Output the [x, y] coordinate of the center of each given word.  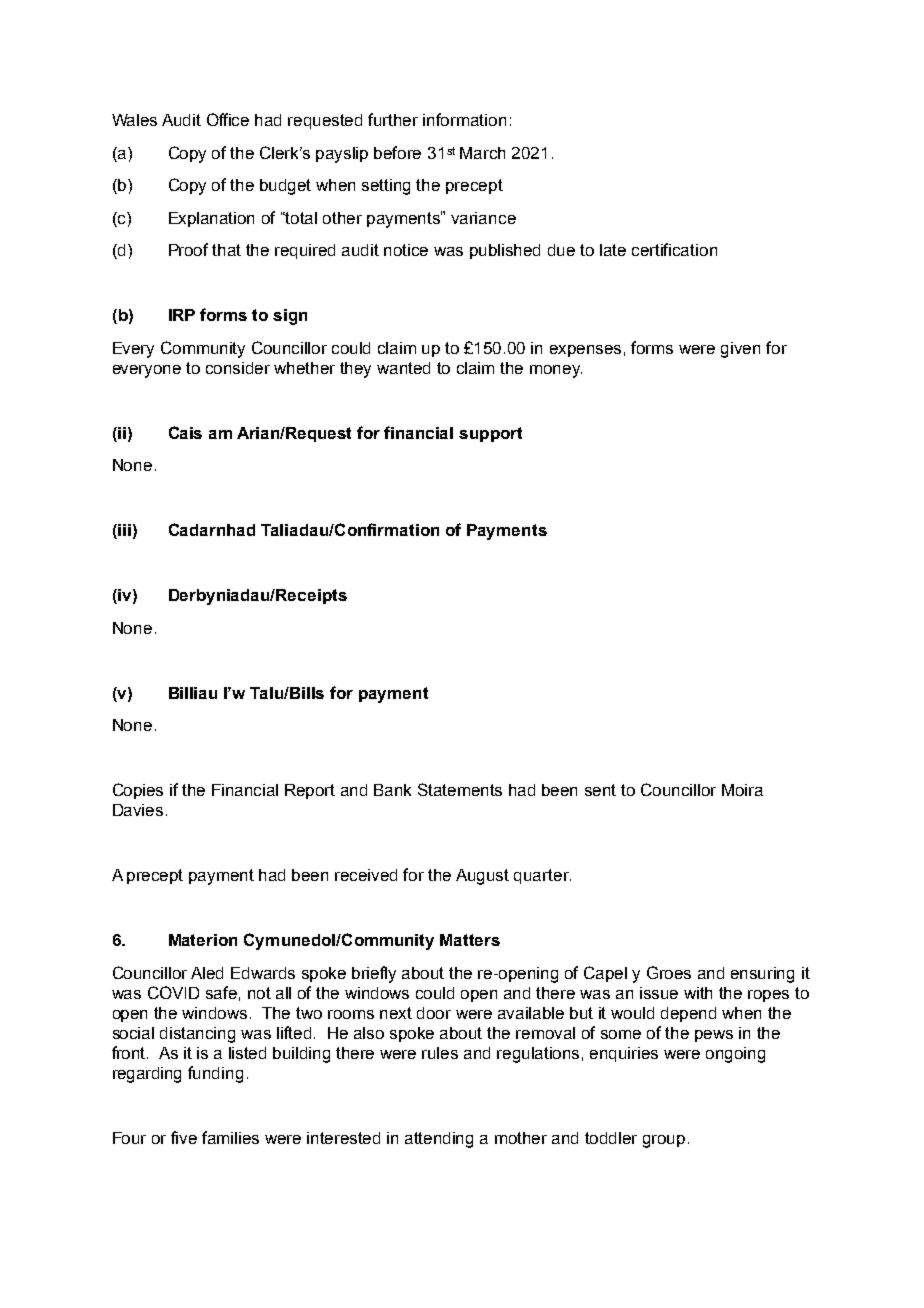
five [184, 1137]
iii [123, 531]
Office [228, 119]
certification [674, 249]
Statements [460, 789]
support [490, 434]
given [740, 350]
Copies [138, 791]
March [482, 153]
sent [600, 790]
